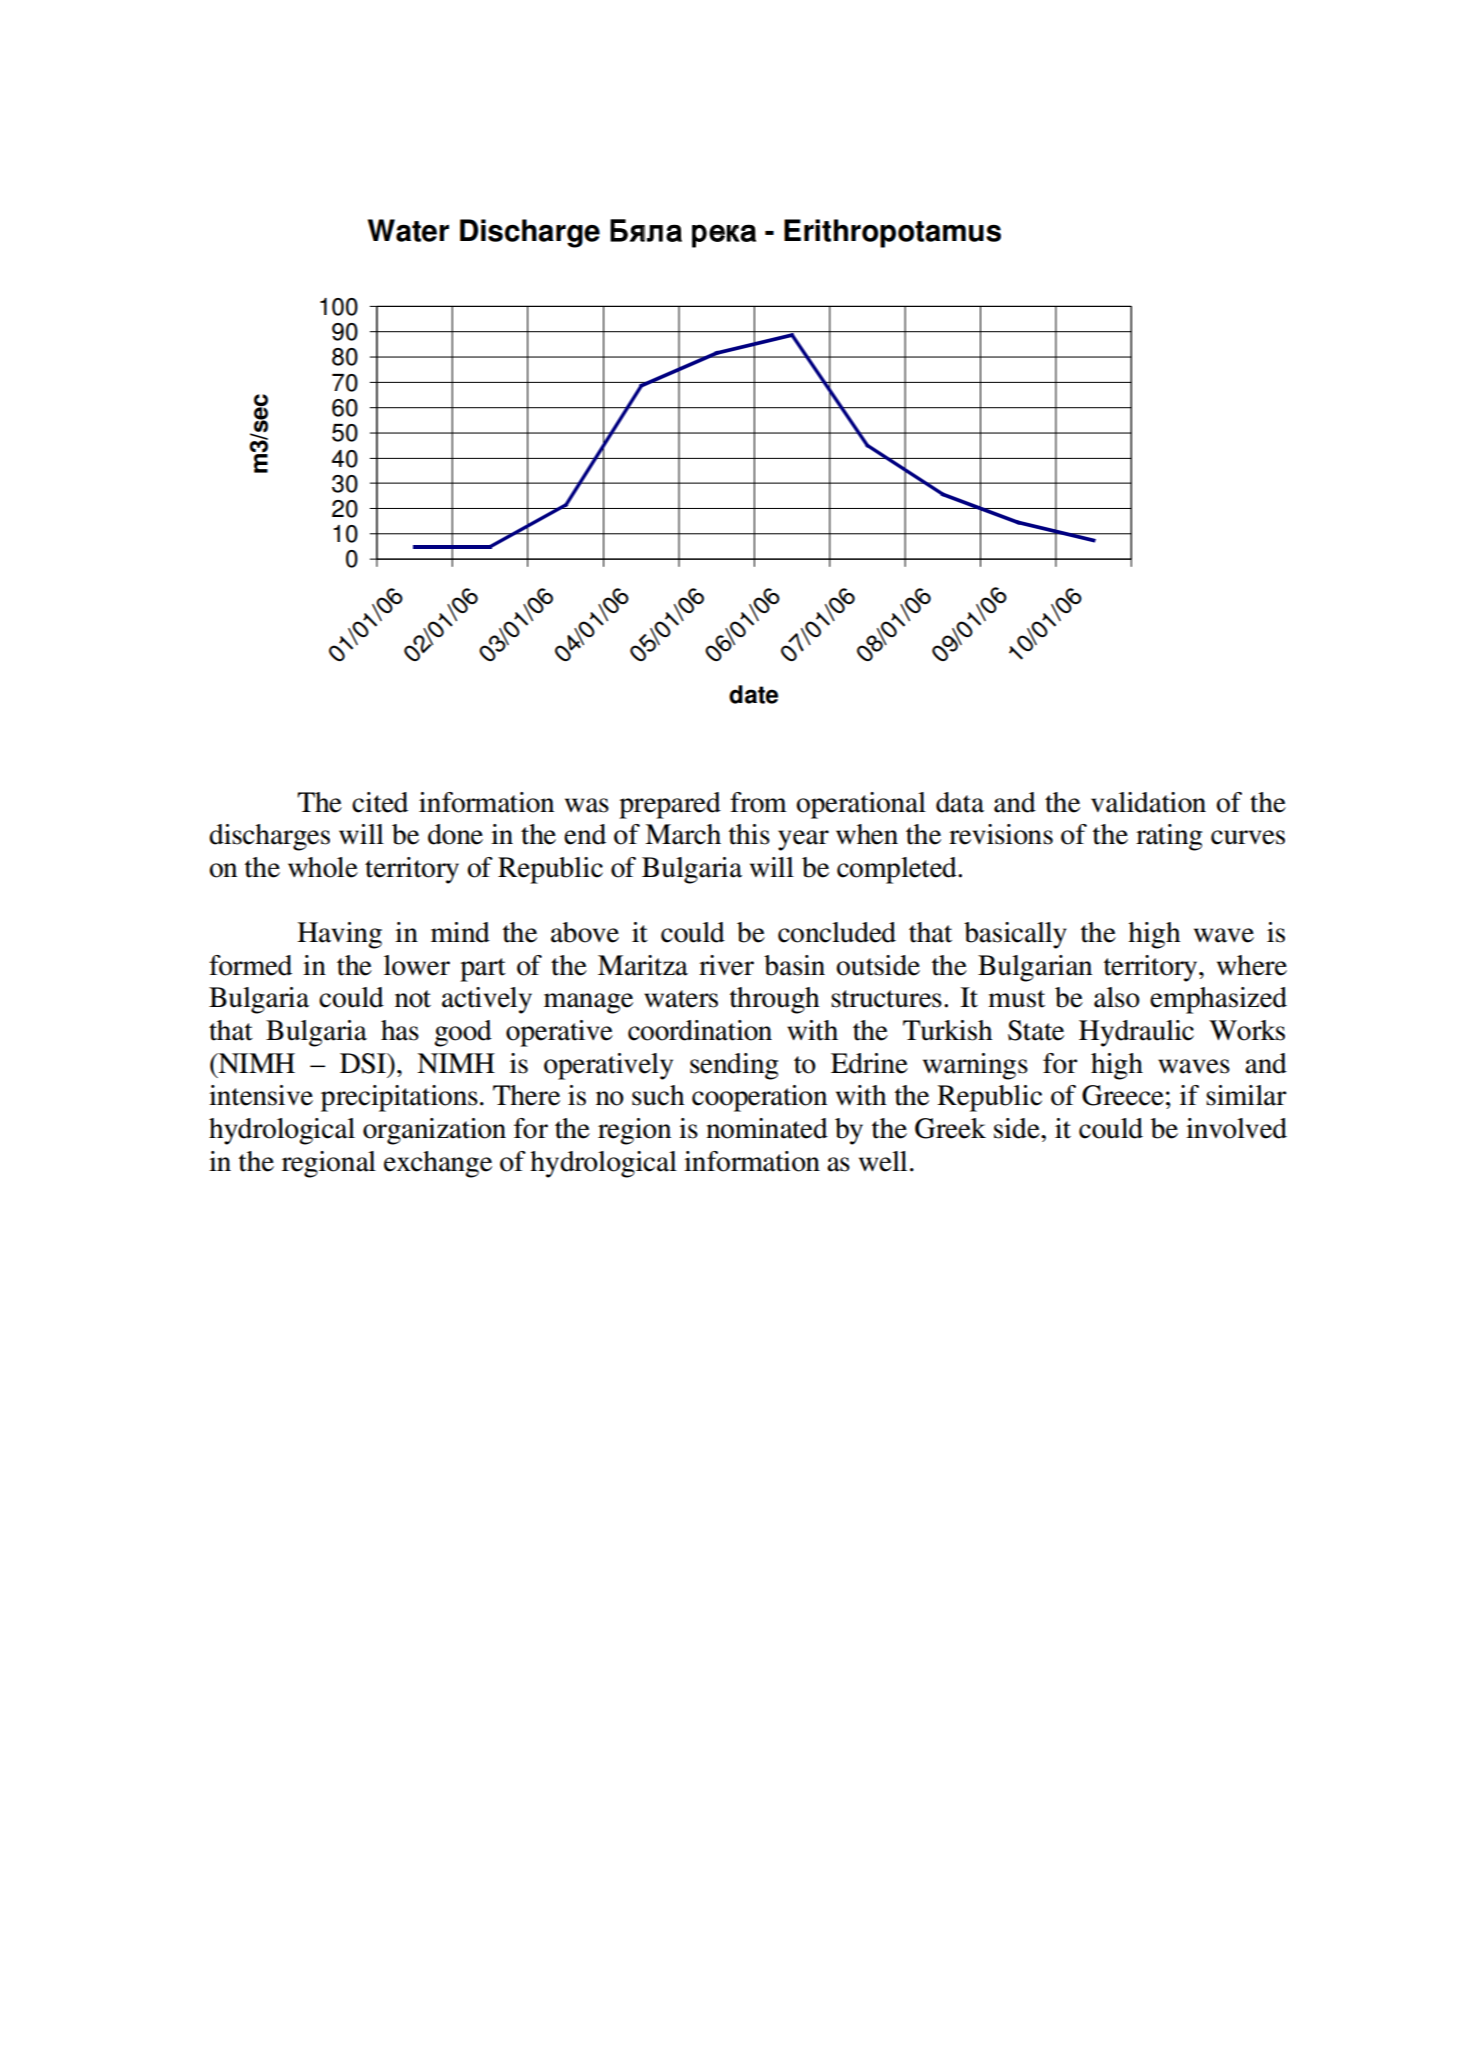  I want to click on basically, so click(1015, 935).
